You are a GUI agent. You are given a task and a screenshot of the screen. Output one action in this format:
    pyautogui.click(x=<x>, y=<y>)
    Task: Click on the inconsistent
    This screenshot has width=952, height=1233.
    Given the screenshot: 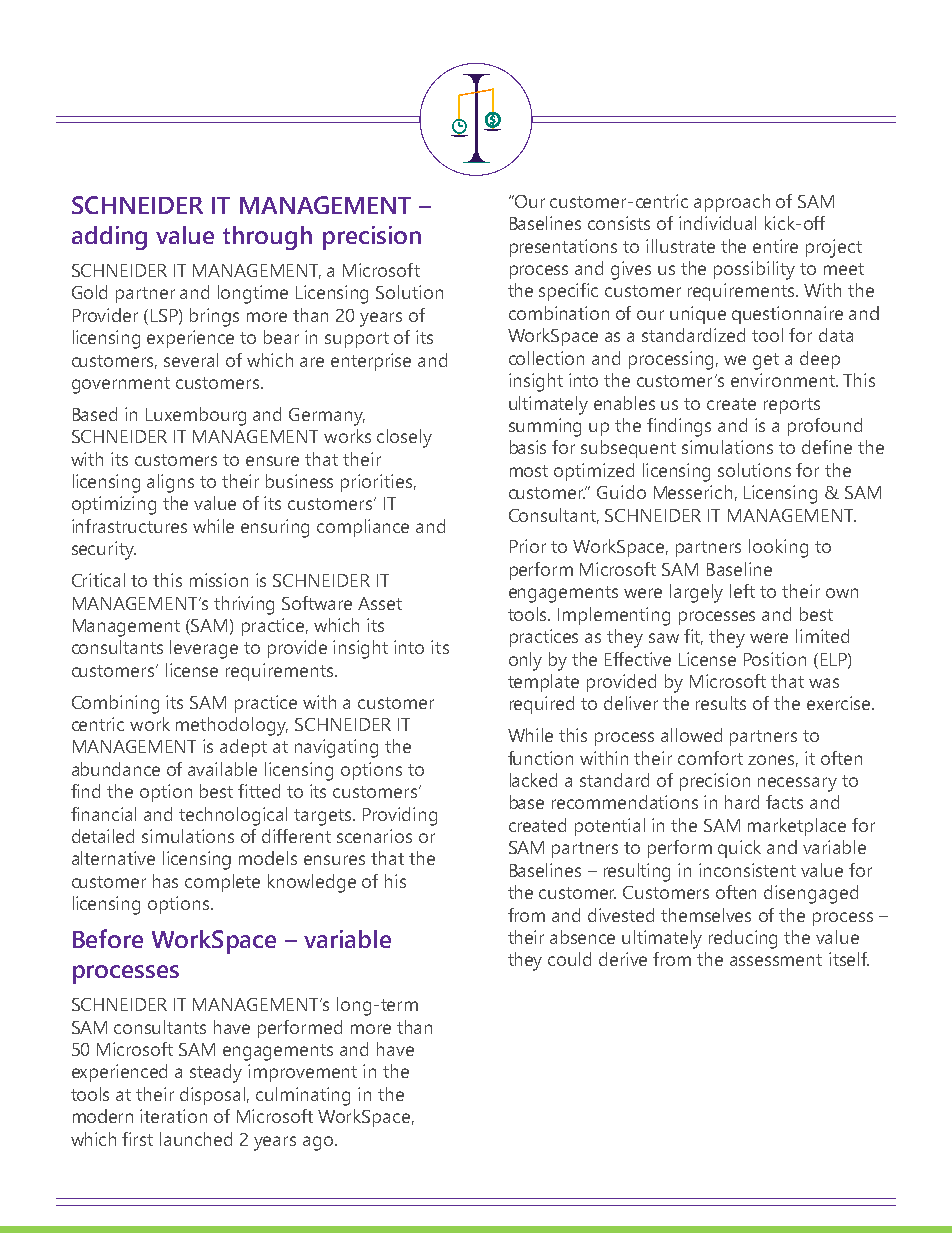 What is the action you would take?
    pyautogui.click(x=747, y=870)
